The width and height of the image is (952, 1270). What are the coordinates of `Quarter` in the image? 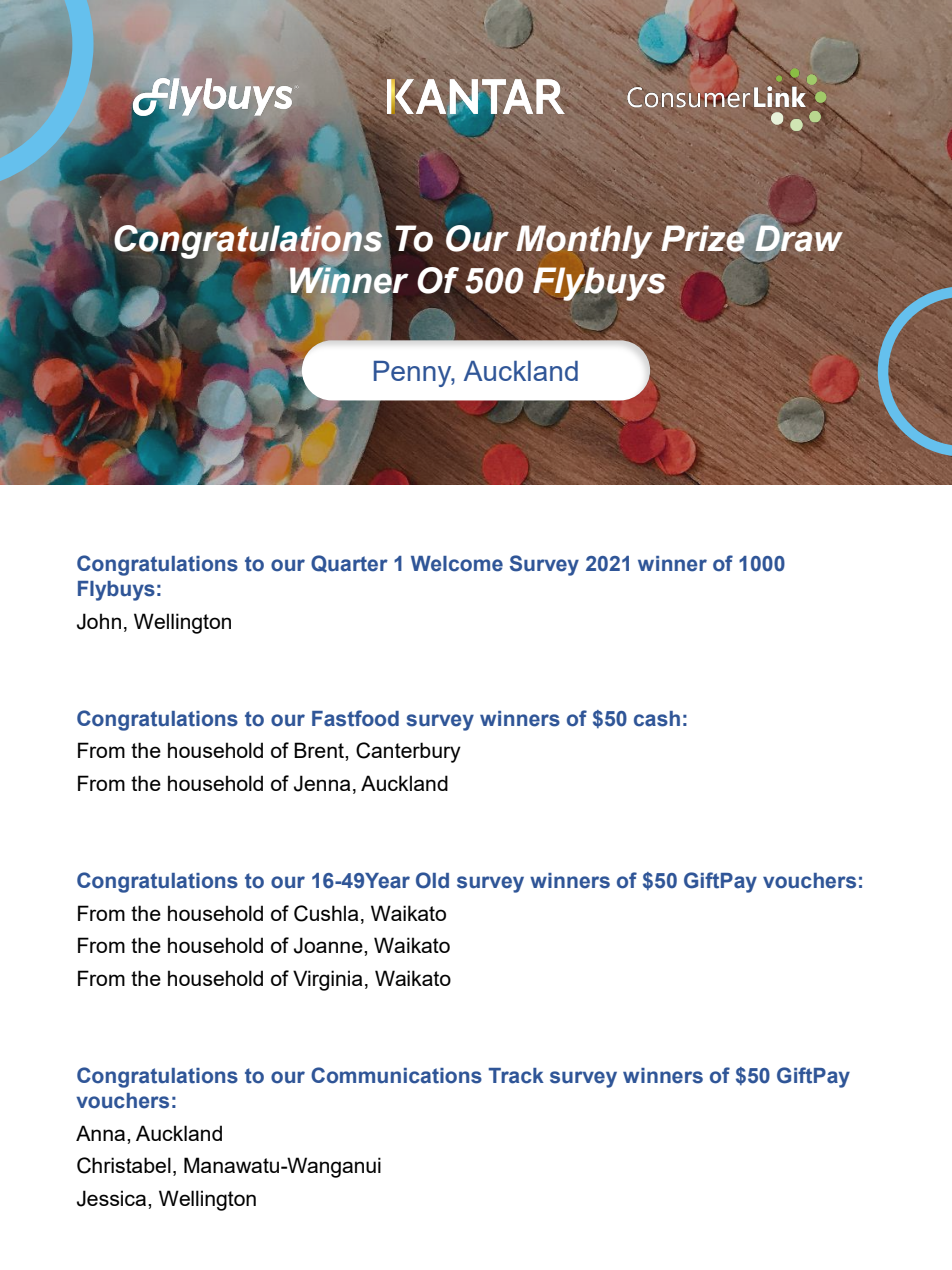 It's located at (349, 564).
